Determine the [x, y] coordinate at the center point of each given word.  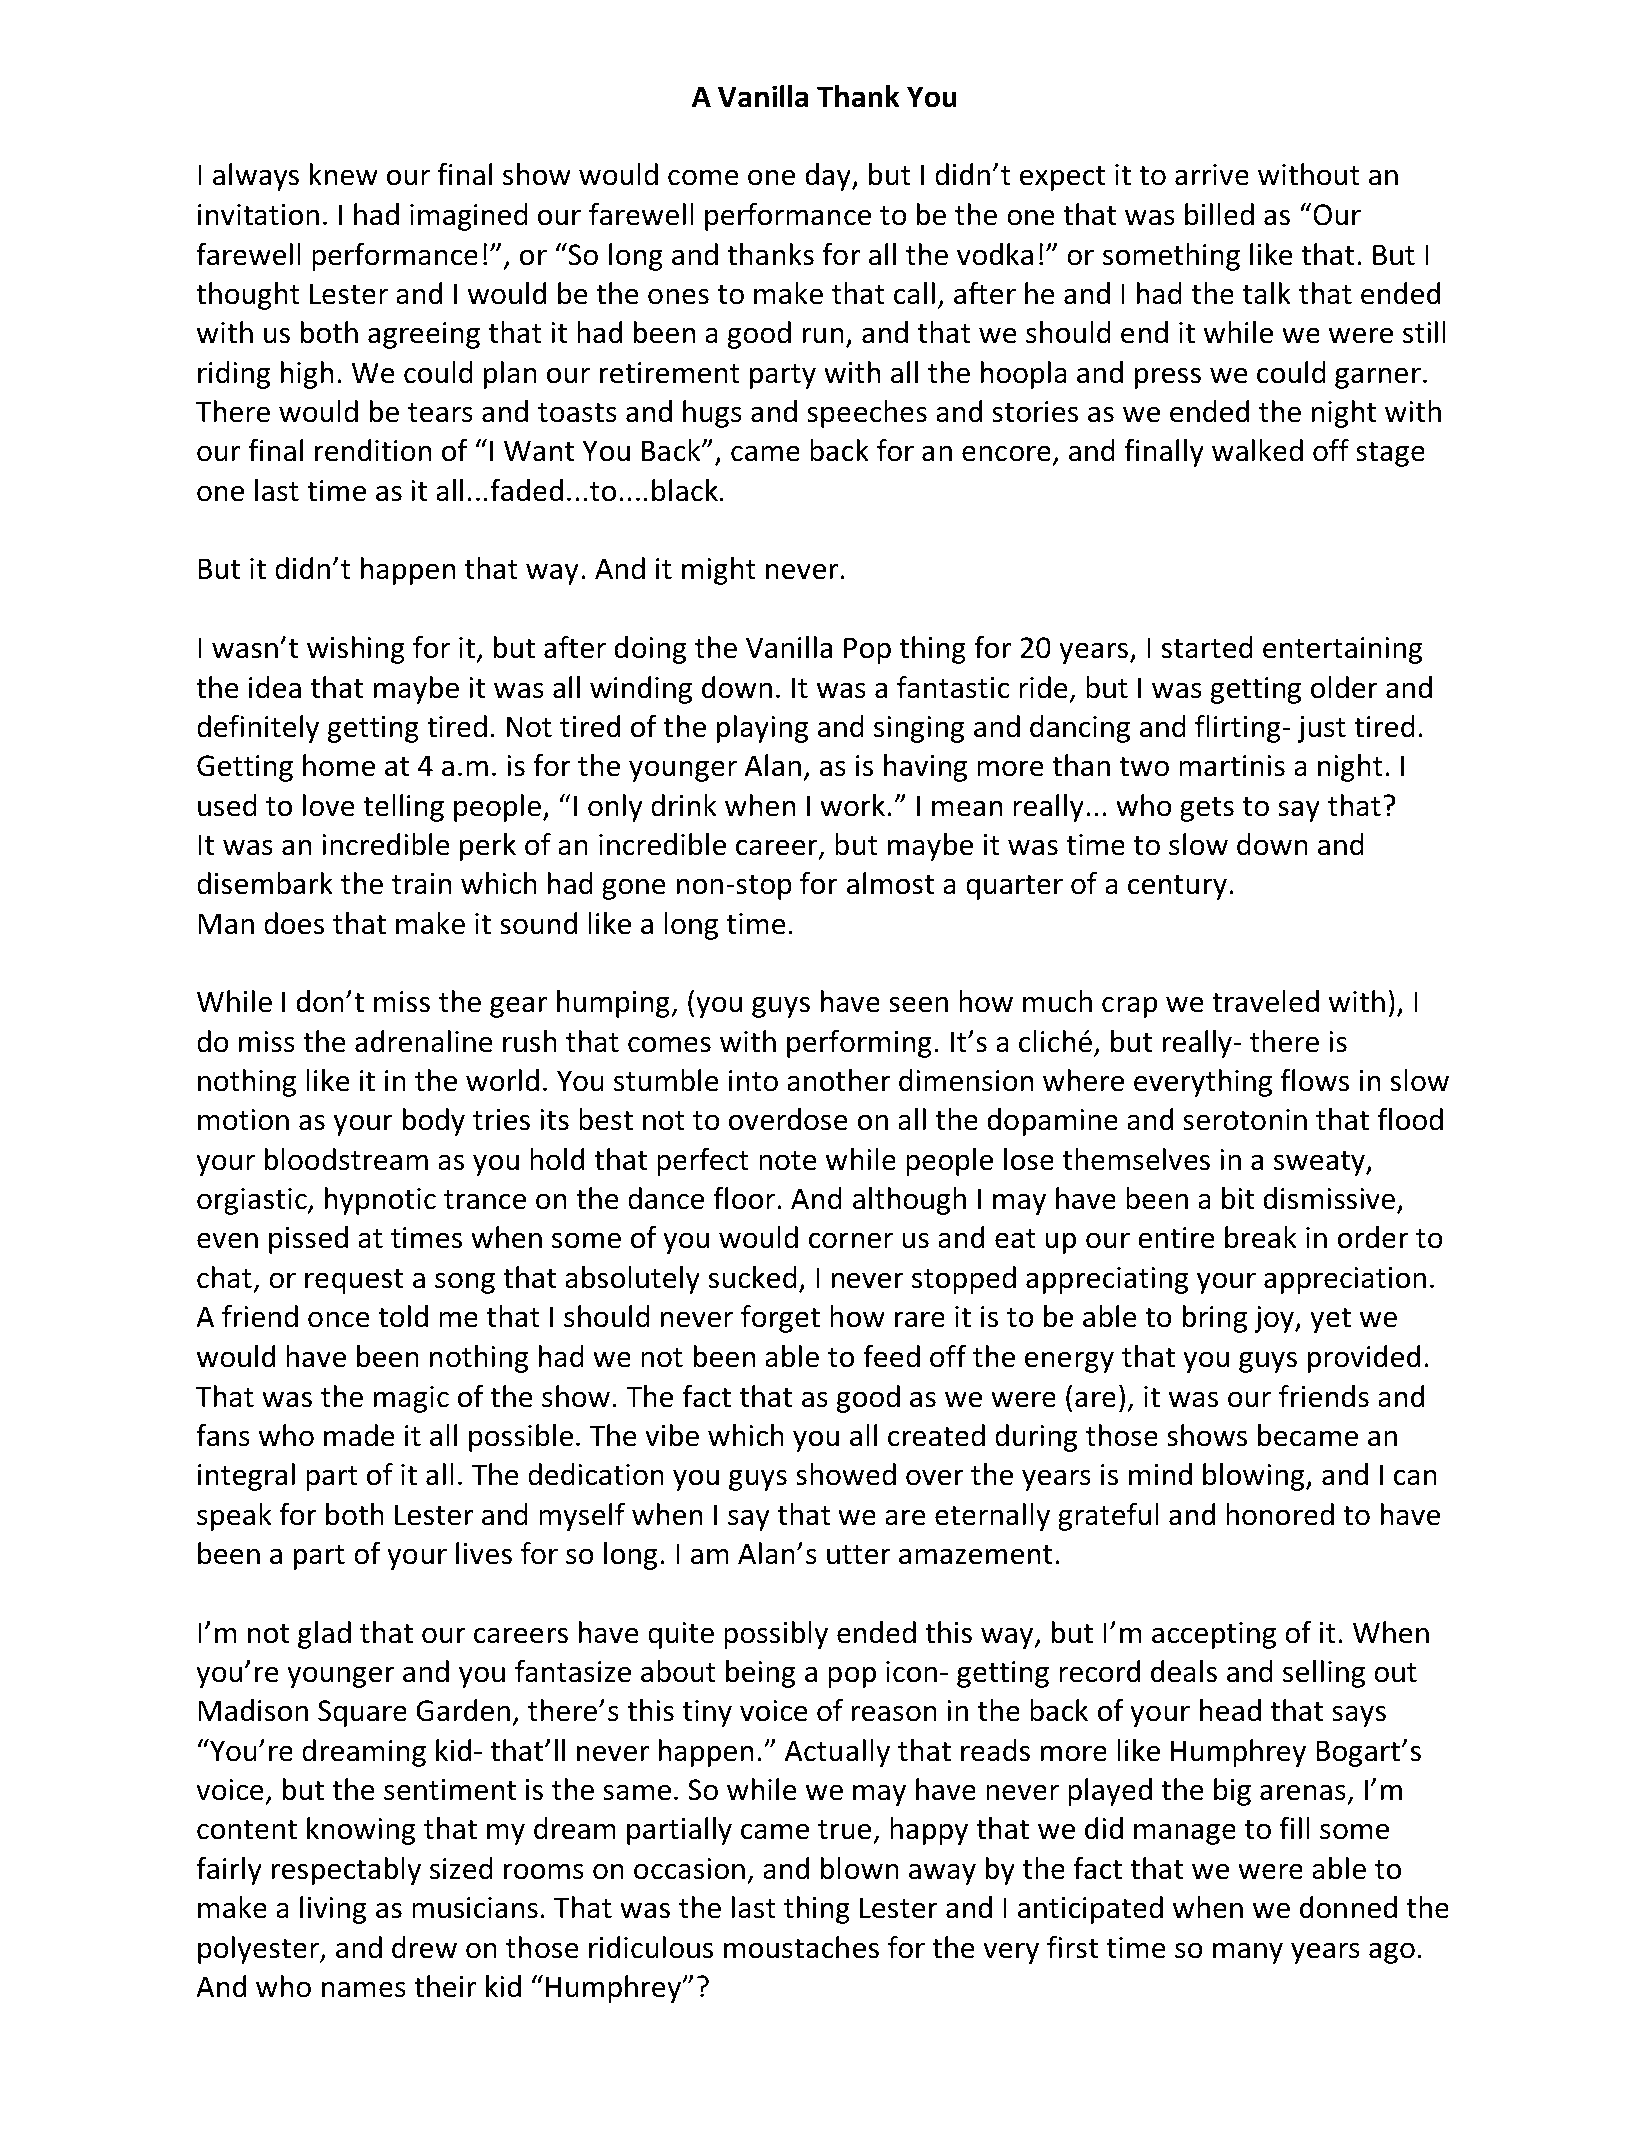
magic [411, 1399]
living [333, 1910]
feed [891, 1356]
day [829, 177]
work [852, 805]
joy [1275, 1319]
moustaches [801, 1947]
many [1248, 1953]
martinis [1232, 766]
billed [1219, 214]
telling [403, 808]
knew [344, 174]
